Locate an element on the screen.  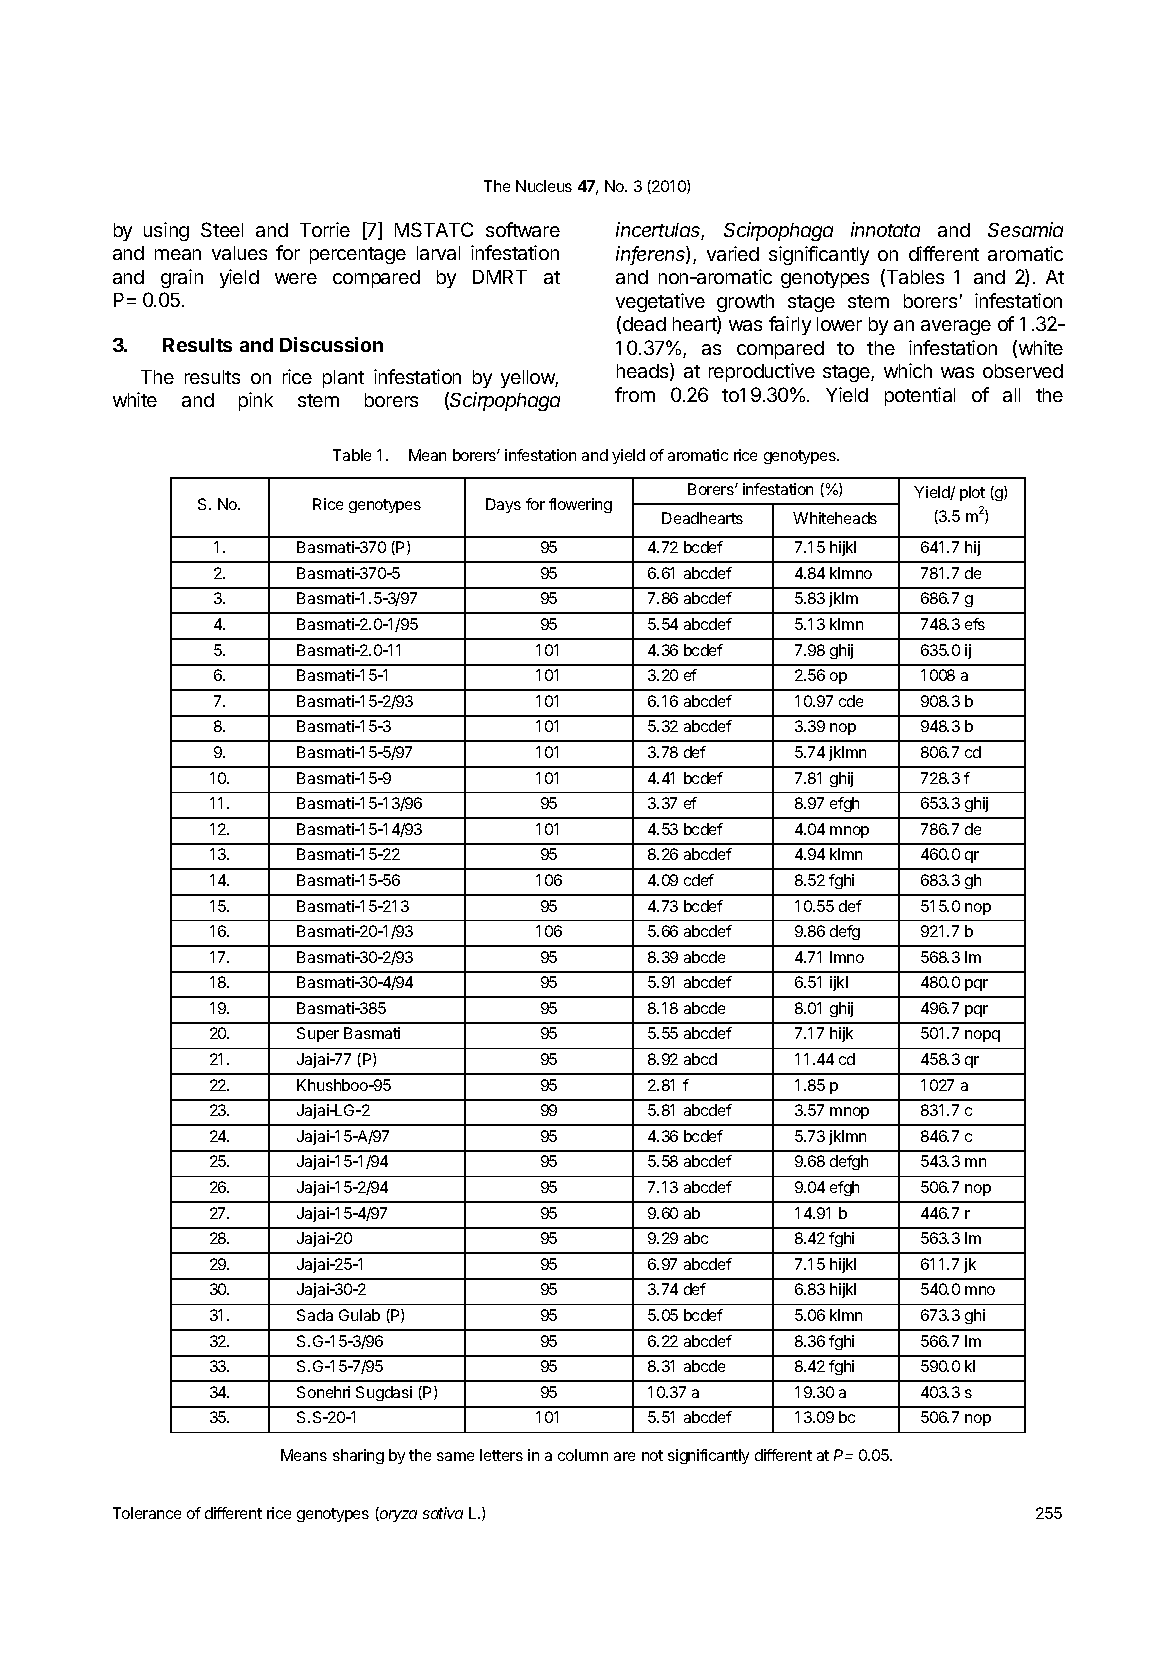
average is located at coordinates (956, 327).
